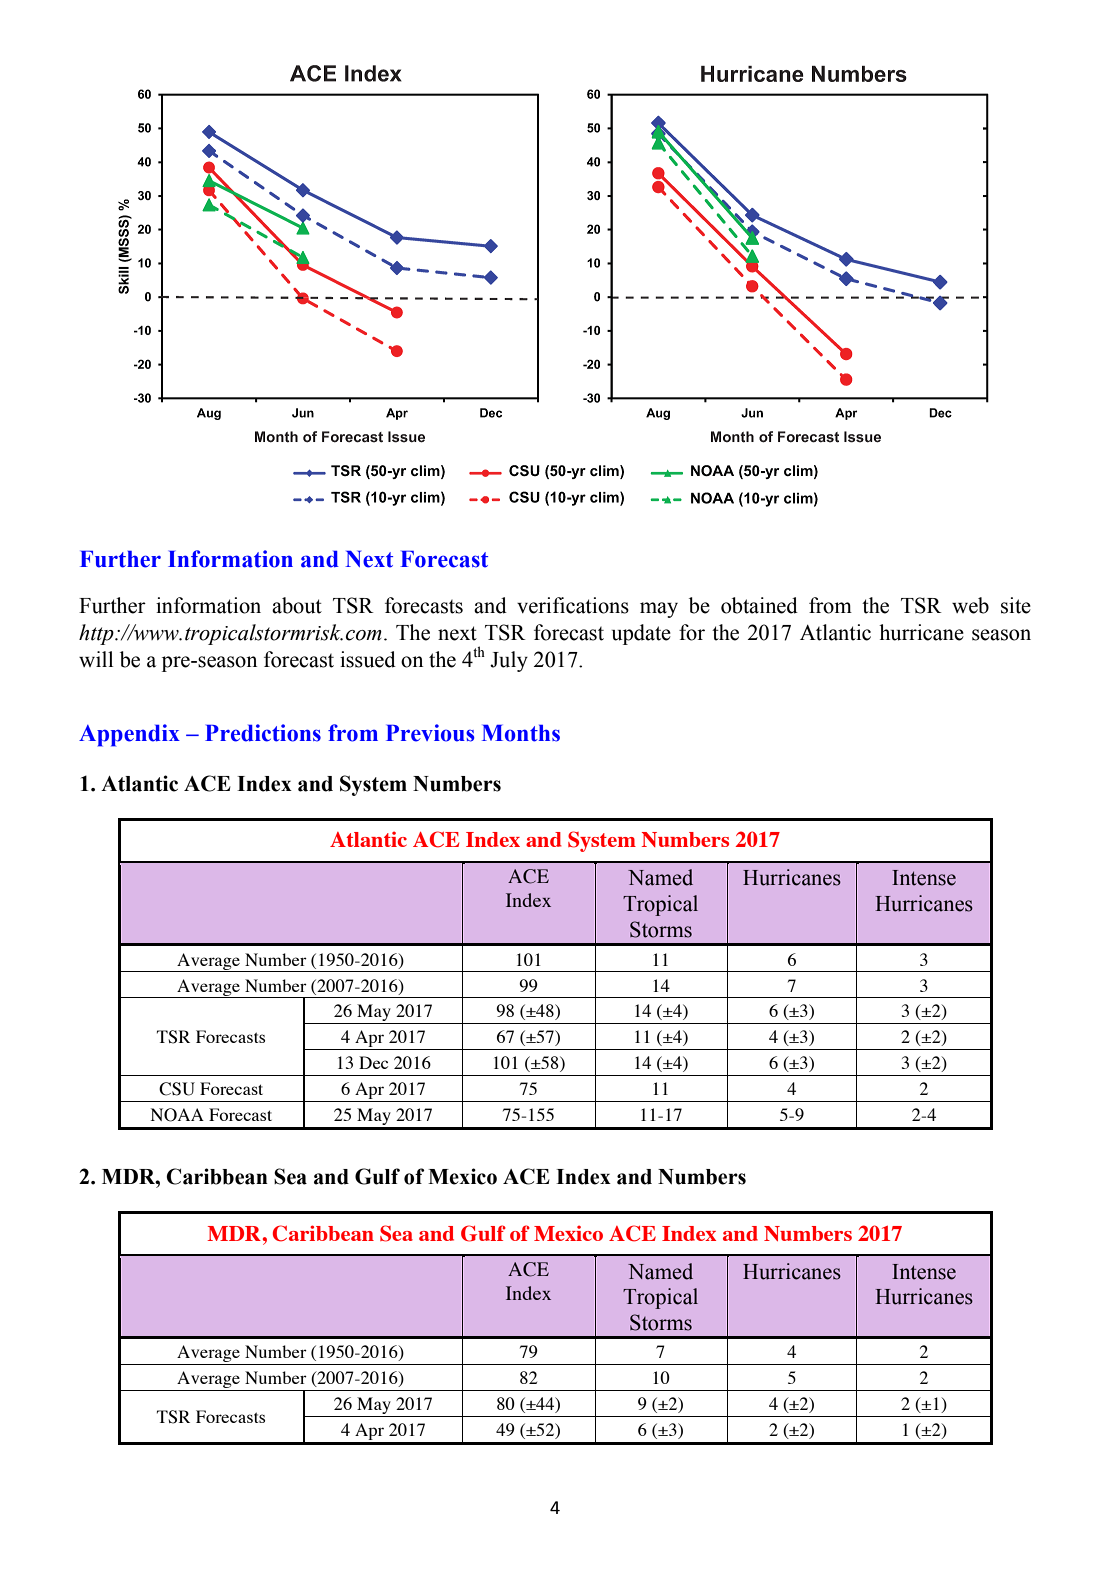 This page has height=1571, width=1110. I want to click on CSU, so click(177, 1089).
